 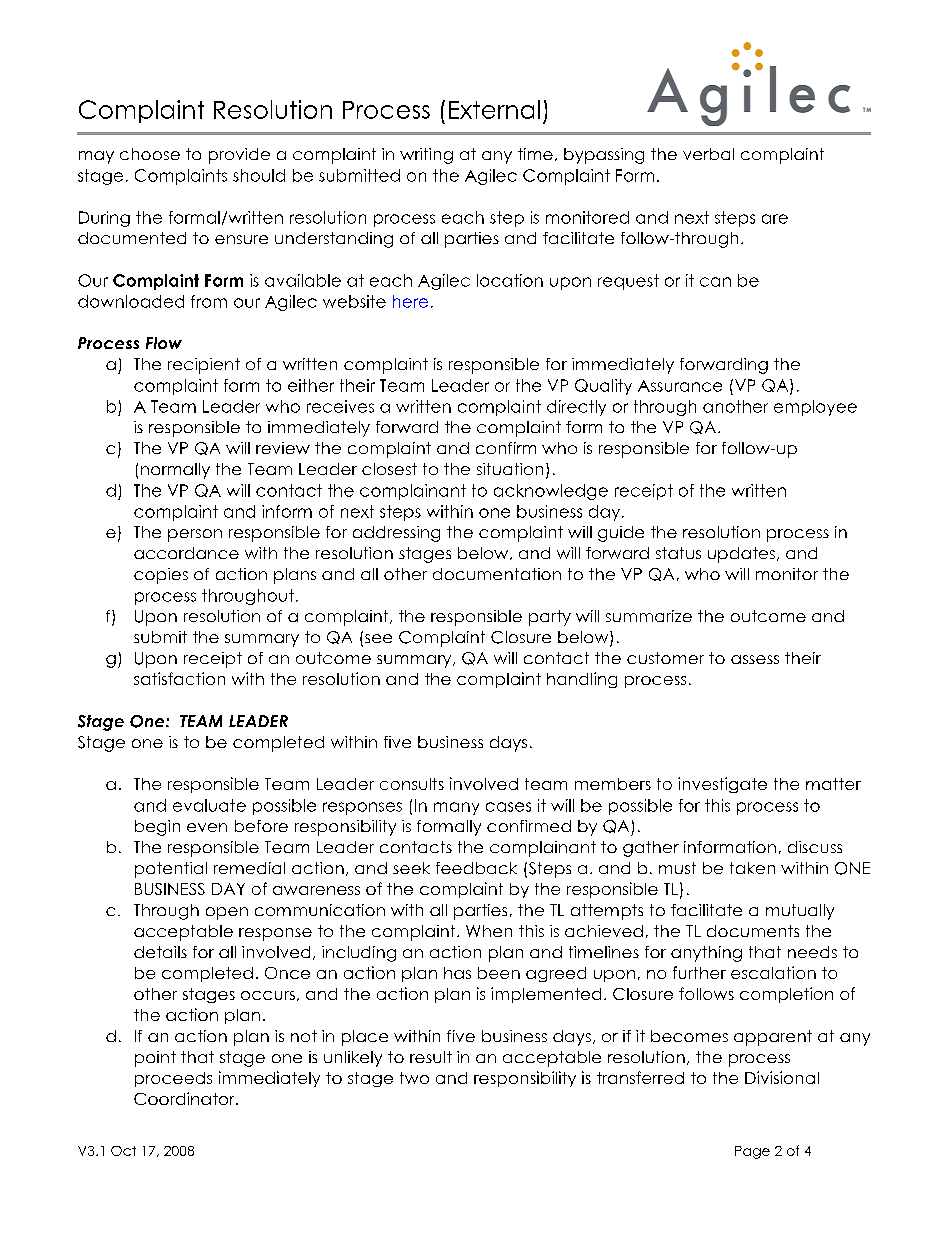 What do you see at coordinates (161, 576) in the page?
I see `copies` at bounding box center [161, 576].
